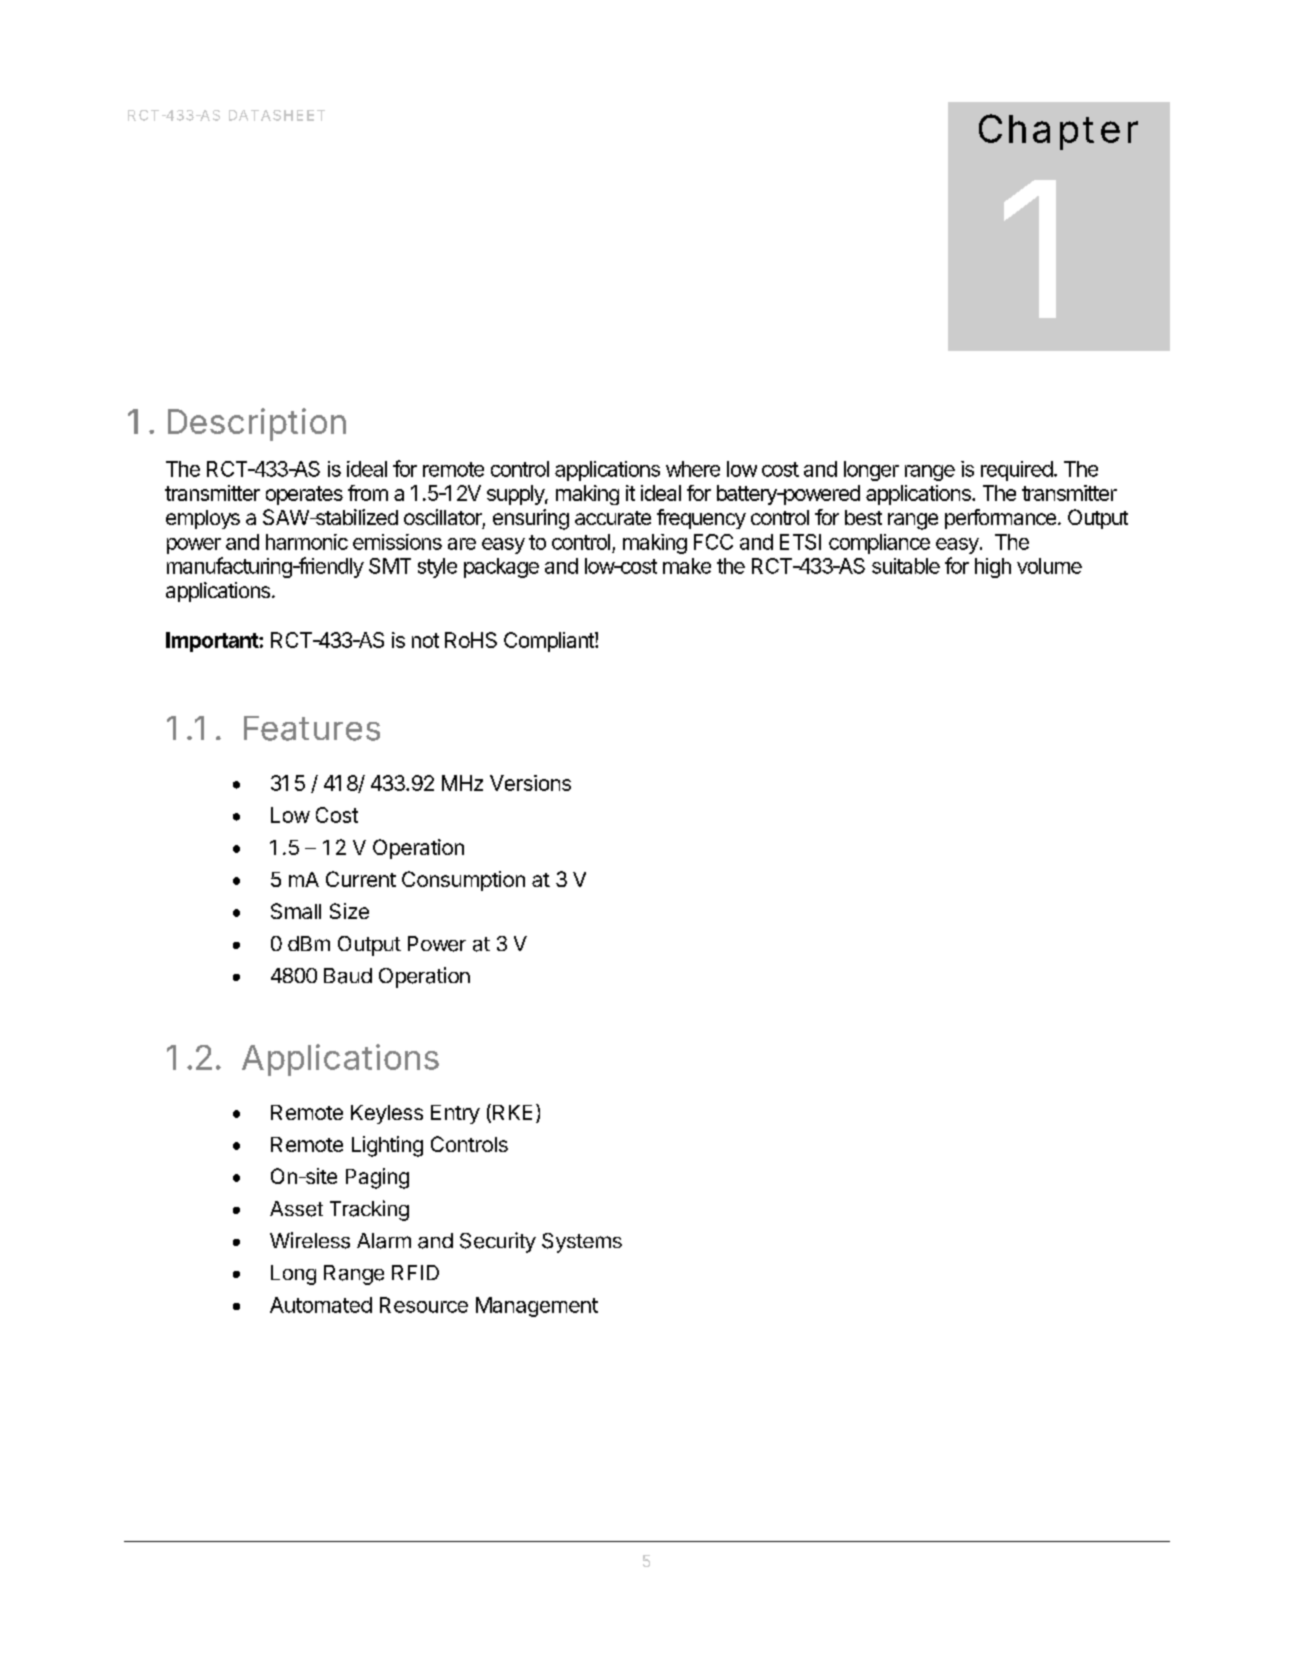 Image resolution: width=1294 pixels, height=1674 pixels. Describe the element at coordinates (530, 783) in the screenshot. I see `Versions` at that location.
